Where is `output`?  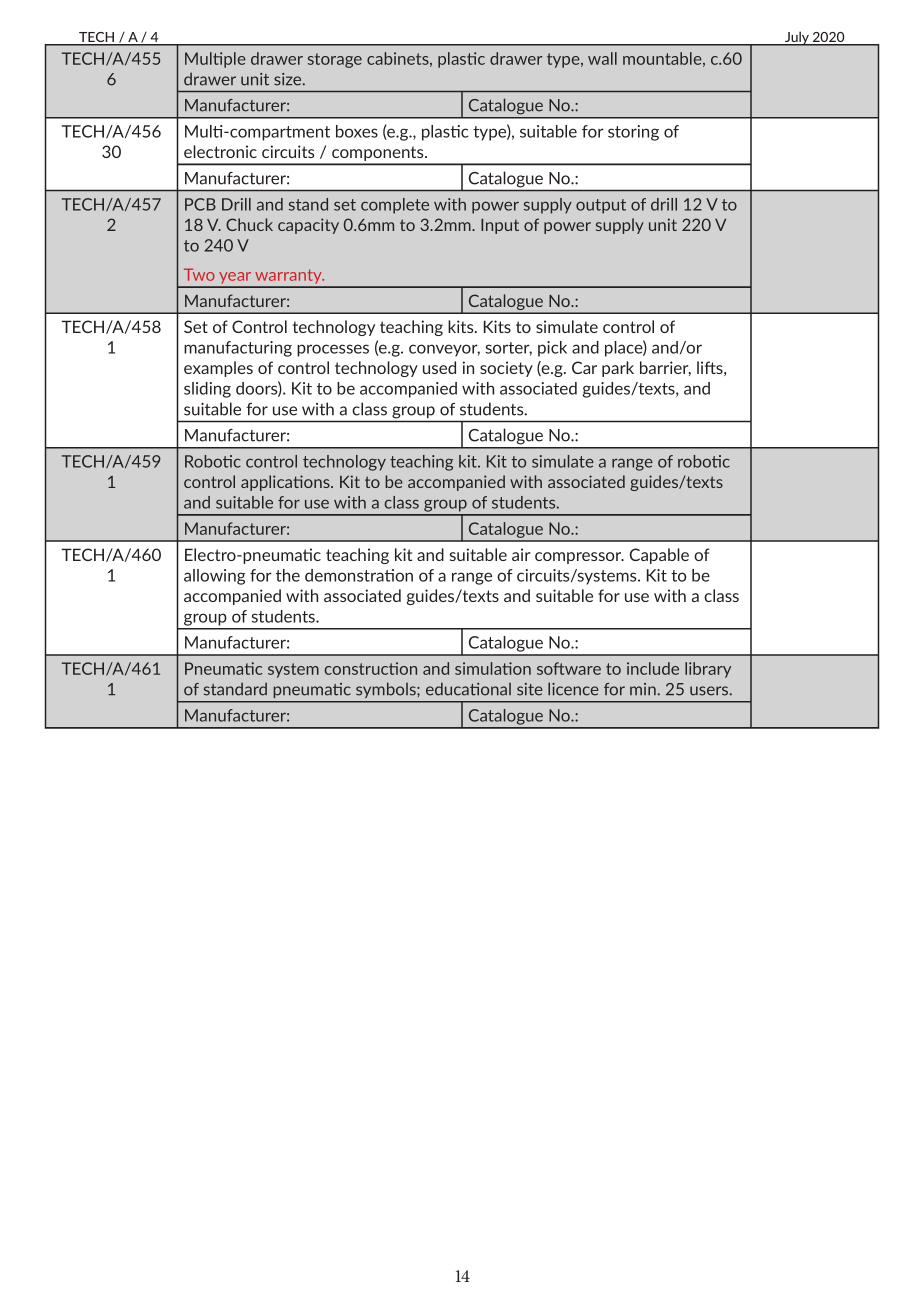
output is located at coordinates (601, 206).
